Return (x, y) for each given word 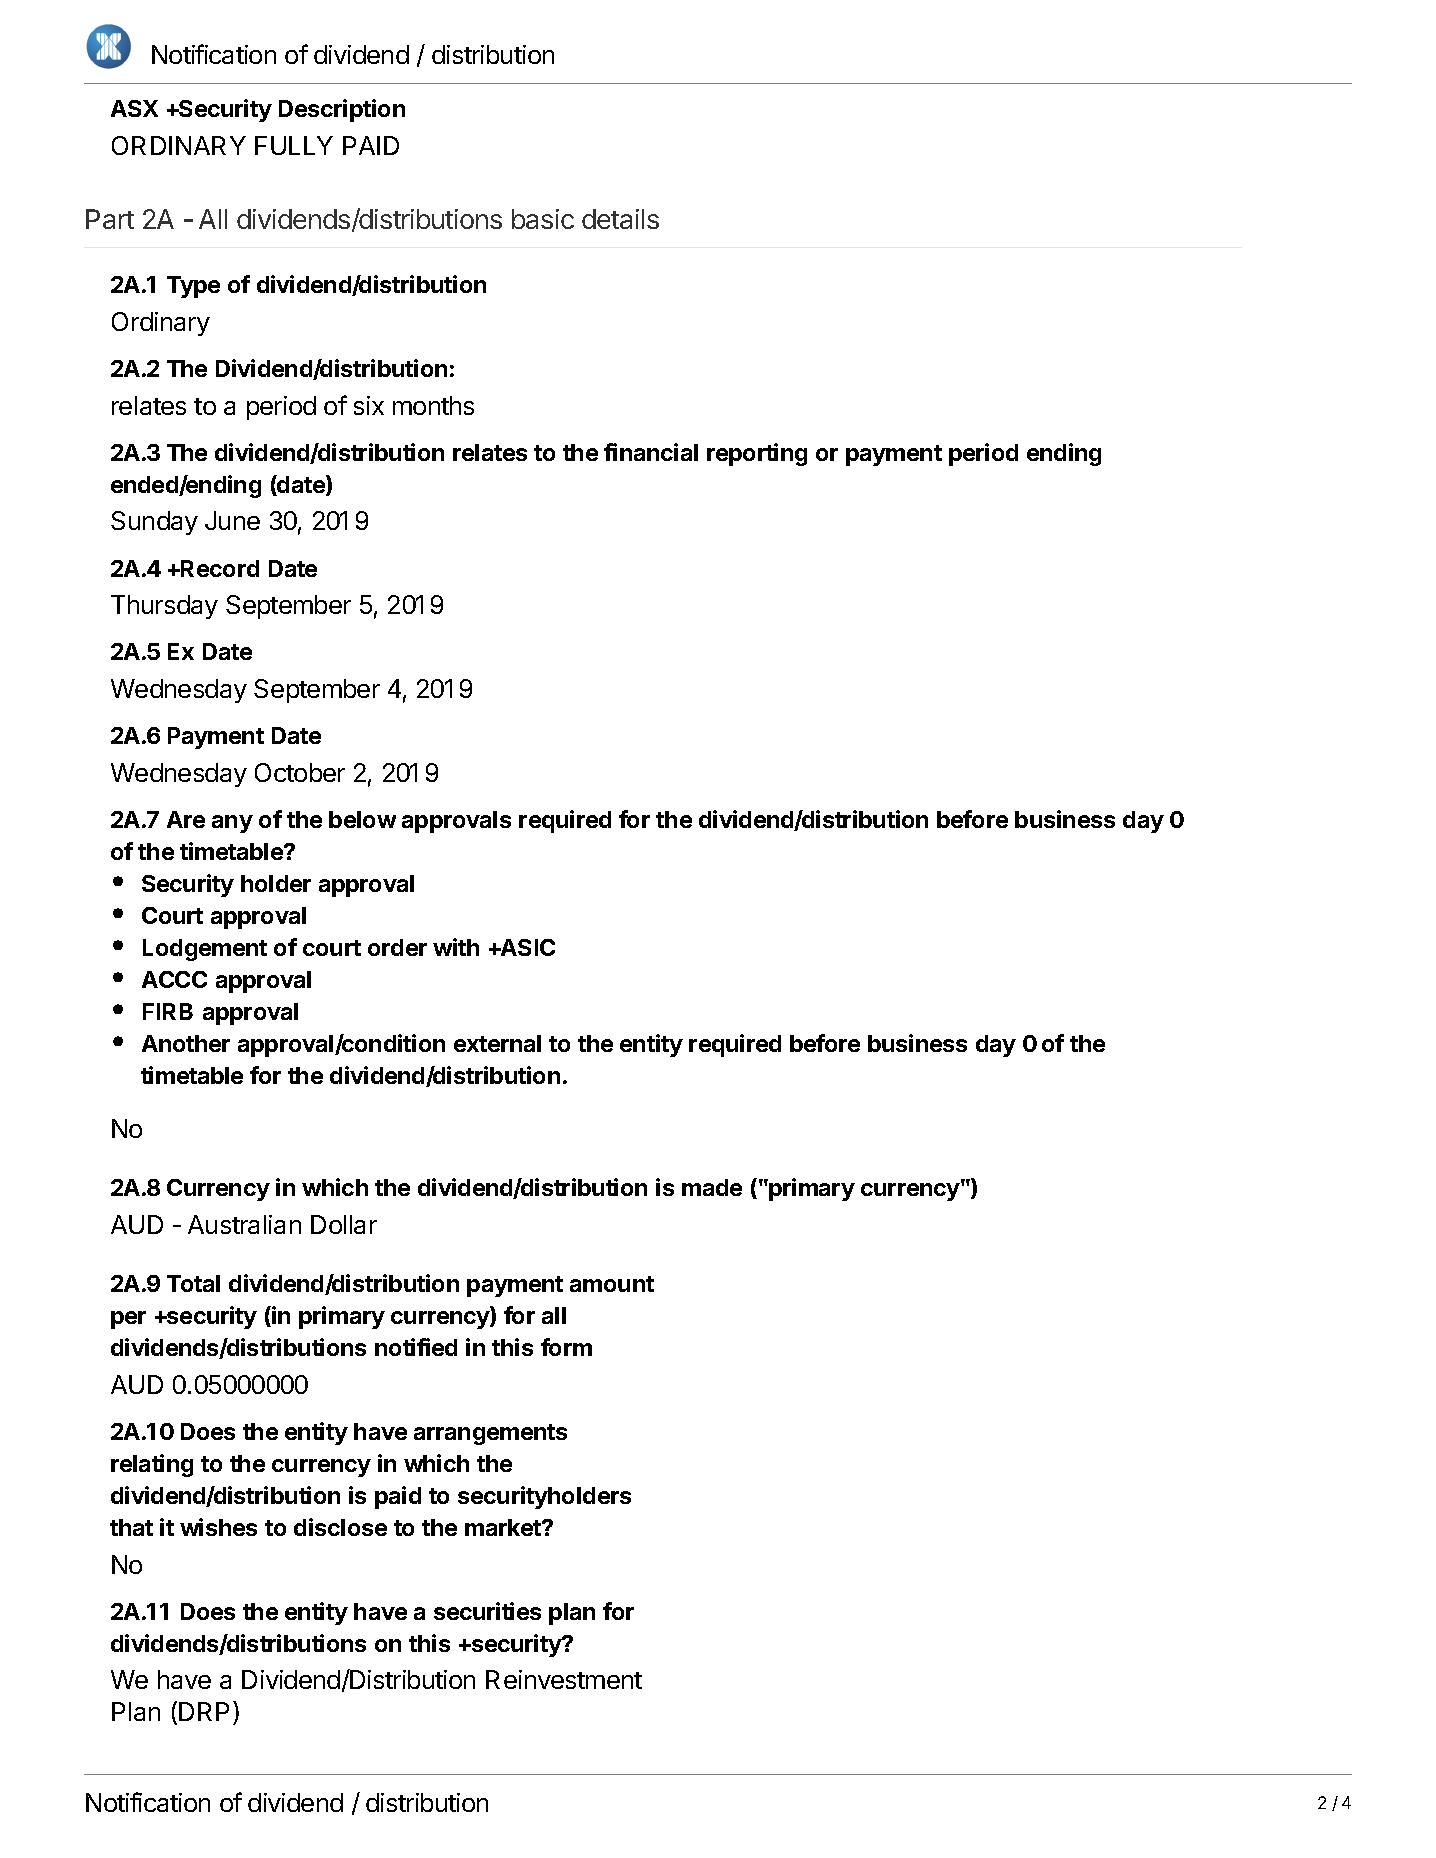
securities (487, 1611)
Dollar (344, 1224)
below (362, 819)
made (712, 1187)
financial (651, 452)
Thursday (164, 607)
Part (110, 219)
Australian (244, 1224)
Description (342, 110)
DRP (204, 1711)
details (620, 219)
